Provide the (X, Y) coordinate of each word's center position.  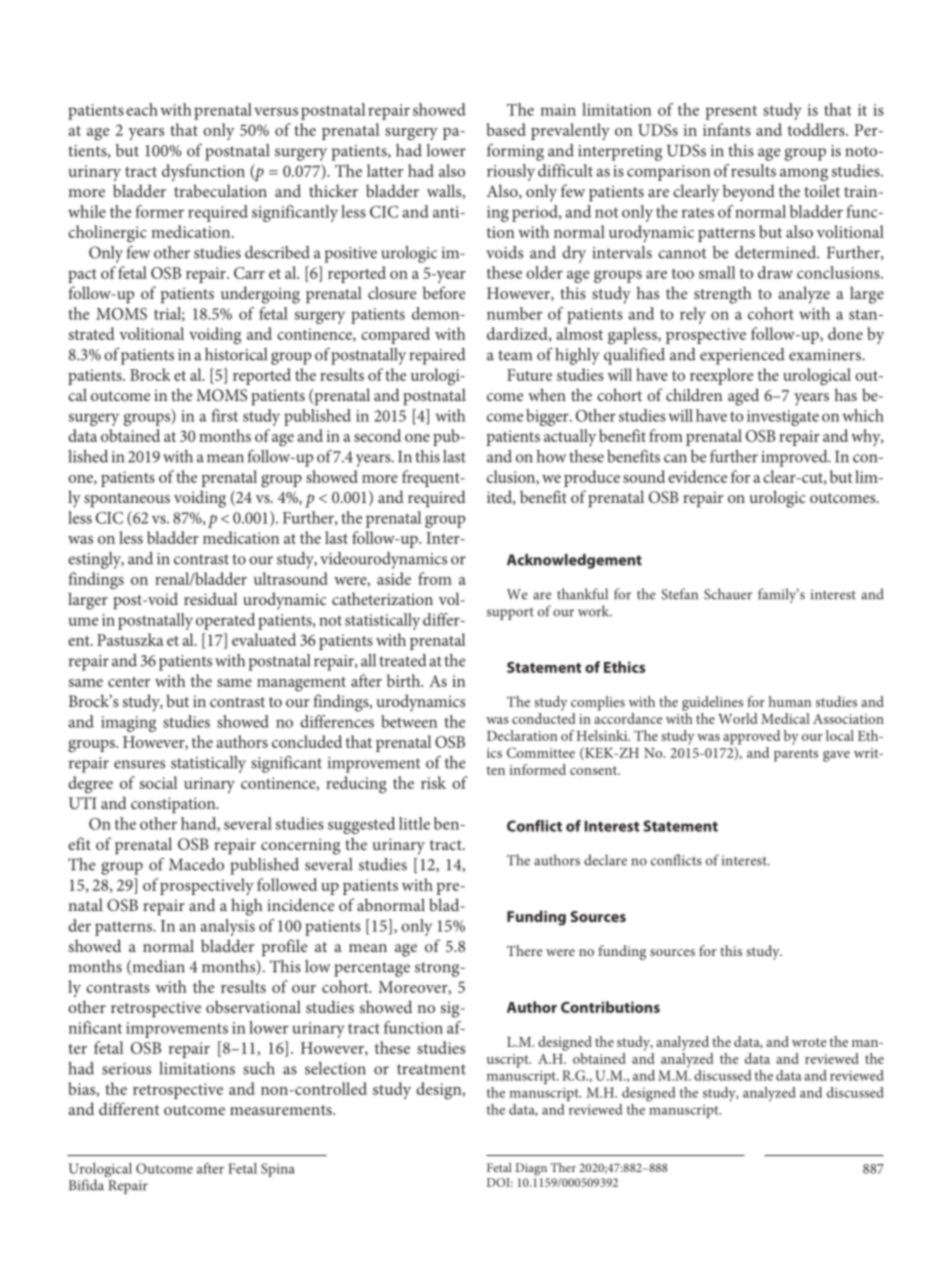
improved (795, 458)
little (414, 823)
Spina (278, 1170)
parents (796, 755)
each (142, 109)
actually (570, 437)
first (224, 415)
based (506, 129)
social (158, 782)
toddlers (817, 129)
